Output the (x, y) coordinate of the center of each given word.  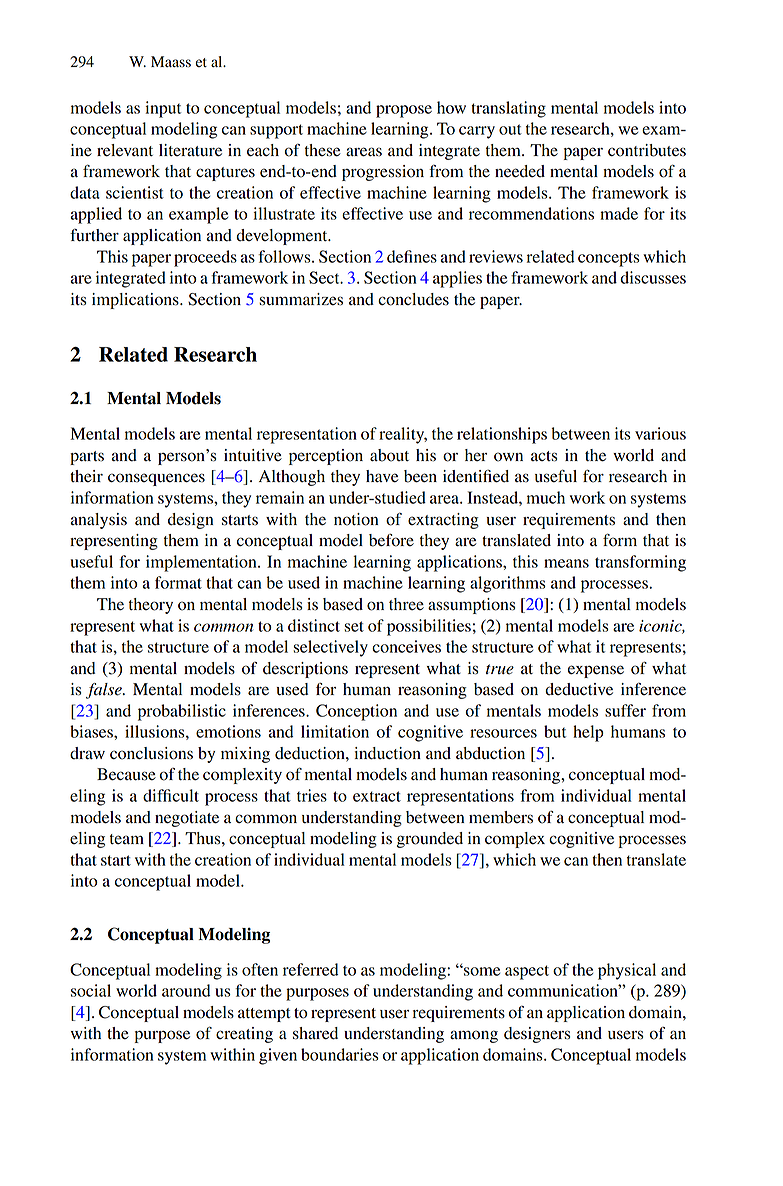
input (163, 109)
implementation (202, 563)
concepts (609, 259)
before (391, 540)
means (566, 563)
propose (404, 111)
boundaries (340, 1054)
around (186, 990)
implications (136, 301)
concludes (413, 299)
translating (508, 109)
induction (387, 753)
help (588, 733)
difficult (171, 795)
